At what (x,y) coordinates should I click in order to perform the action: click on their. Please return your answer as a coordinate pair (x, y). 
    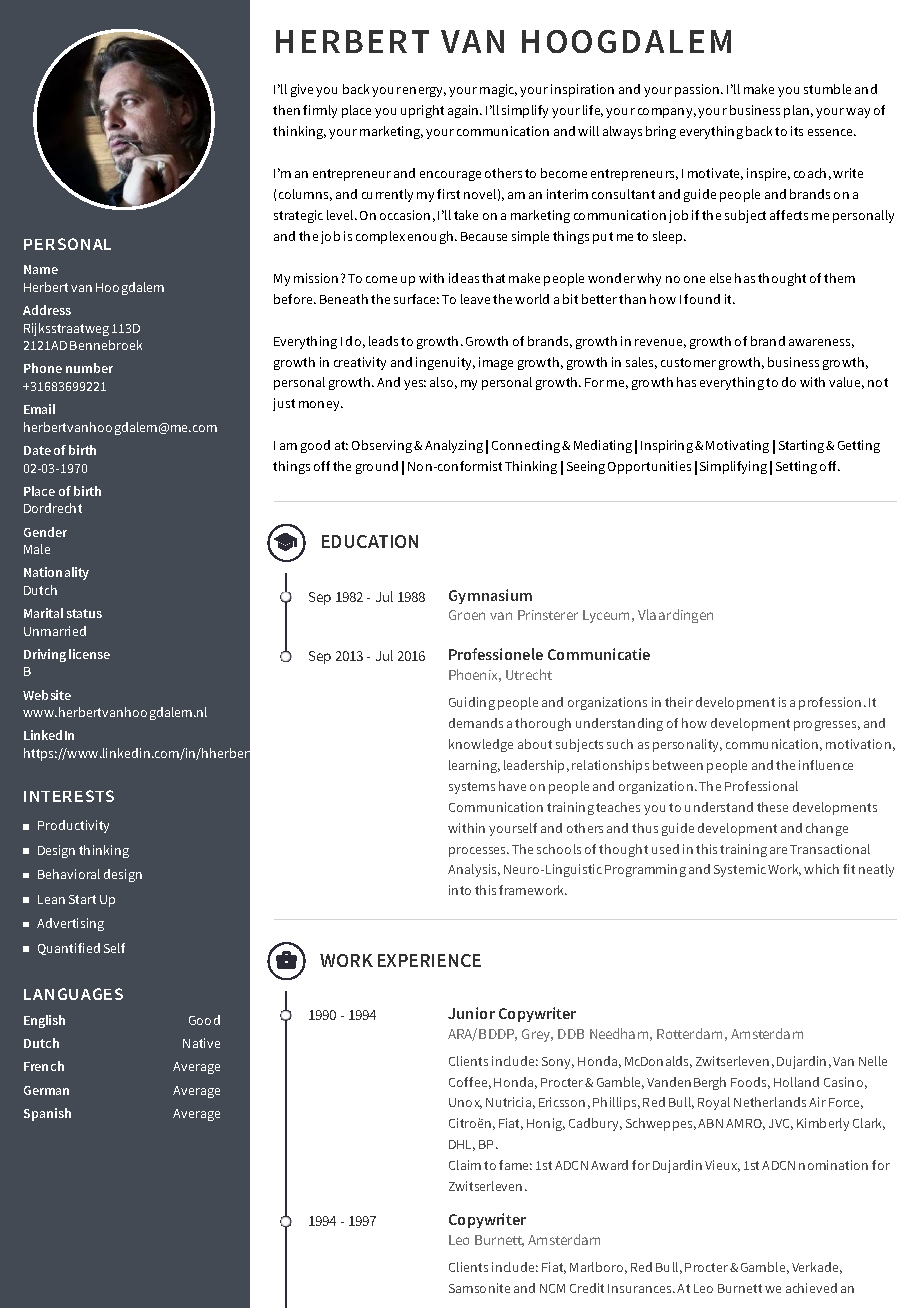
    Looking at the image, I should click on (679, 702).
